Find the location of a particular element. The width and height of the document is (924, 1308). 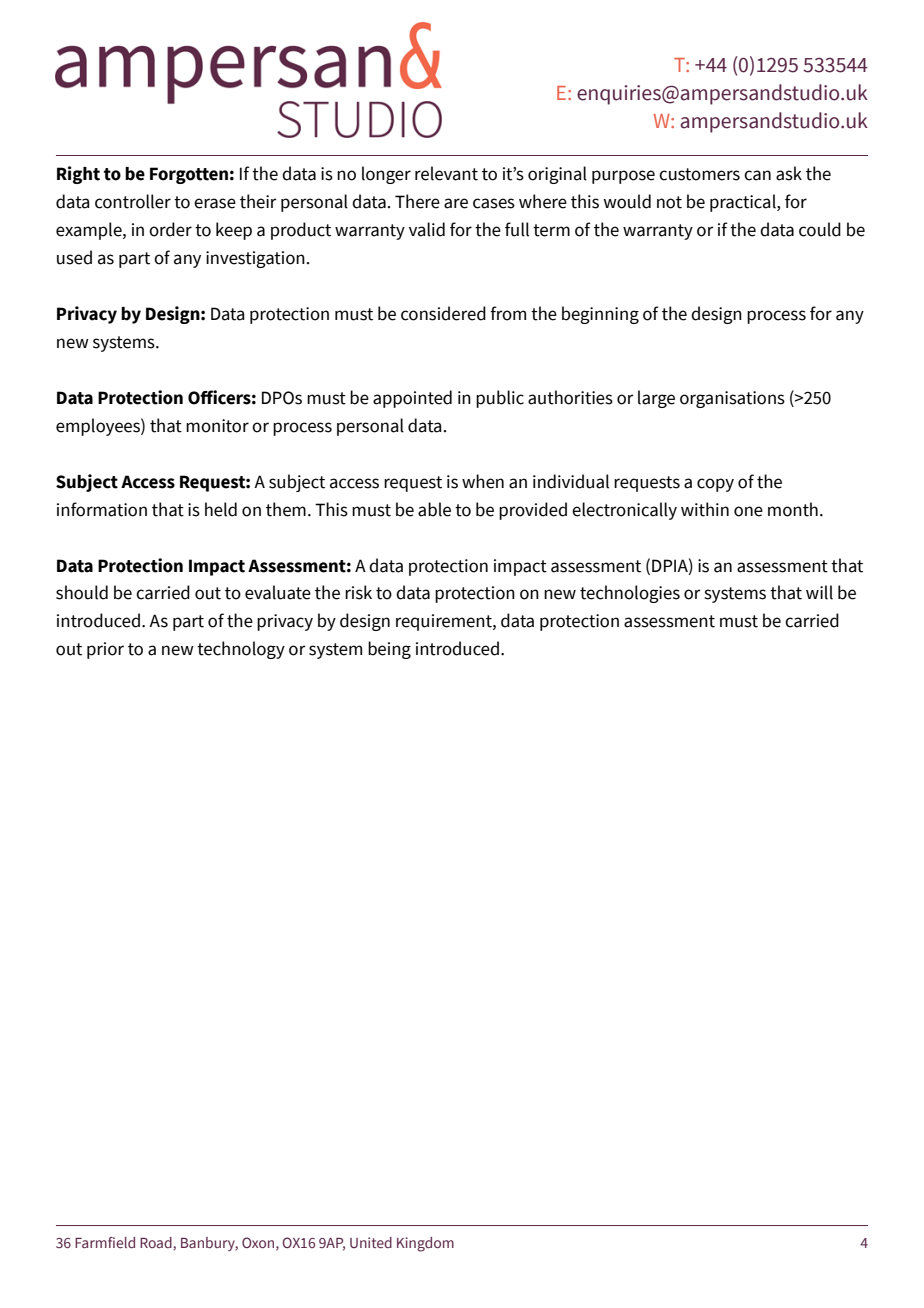

will is located at coordinates (819, 592).
